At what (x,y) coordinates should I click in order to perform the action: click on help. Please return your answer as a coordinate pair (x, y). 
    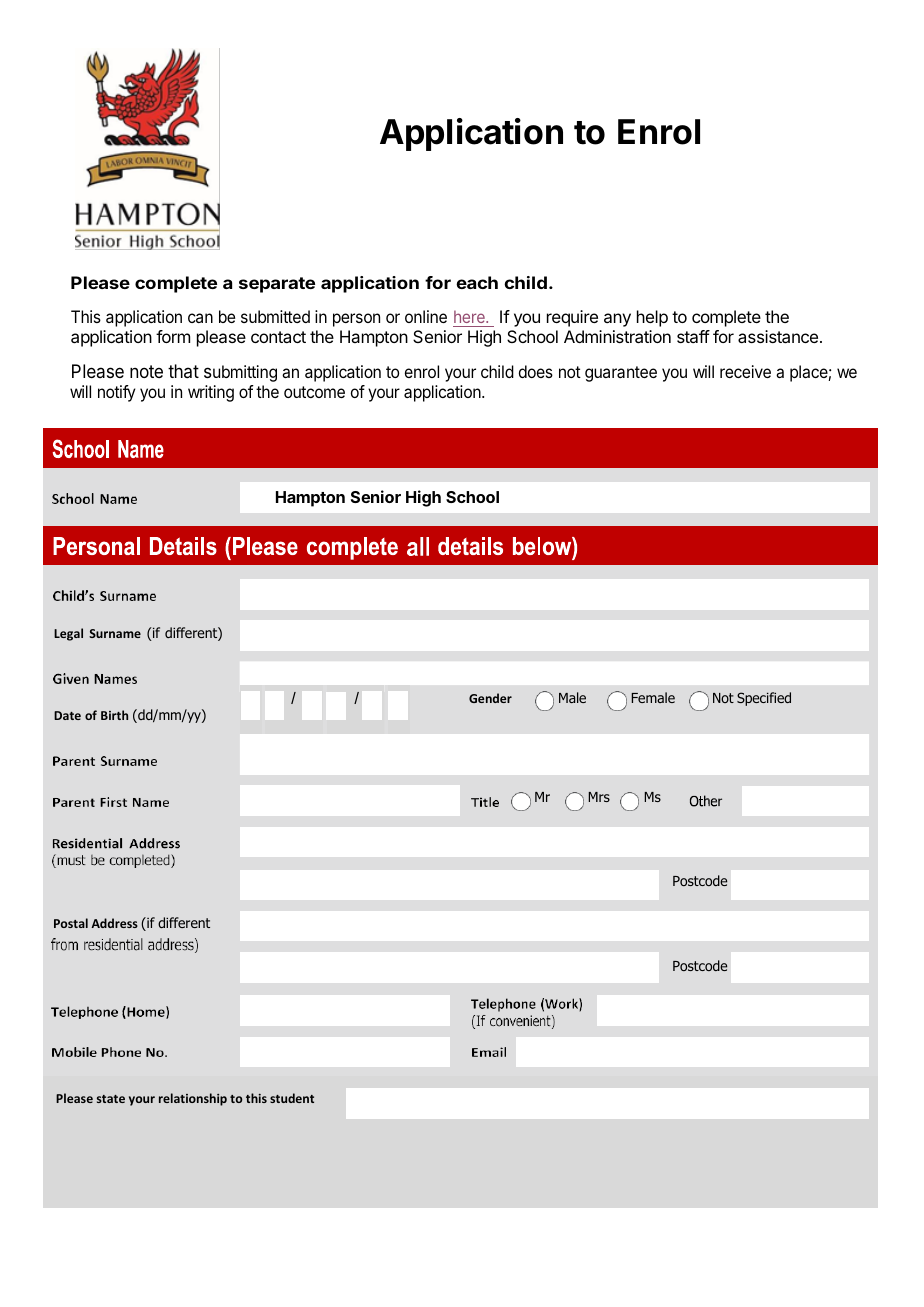
    Looking at the image, I should click on (652, 318).
